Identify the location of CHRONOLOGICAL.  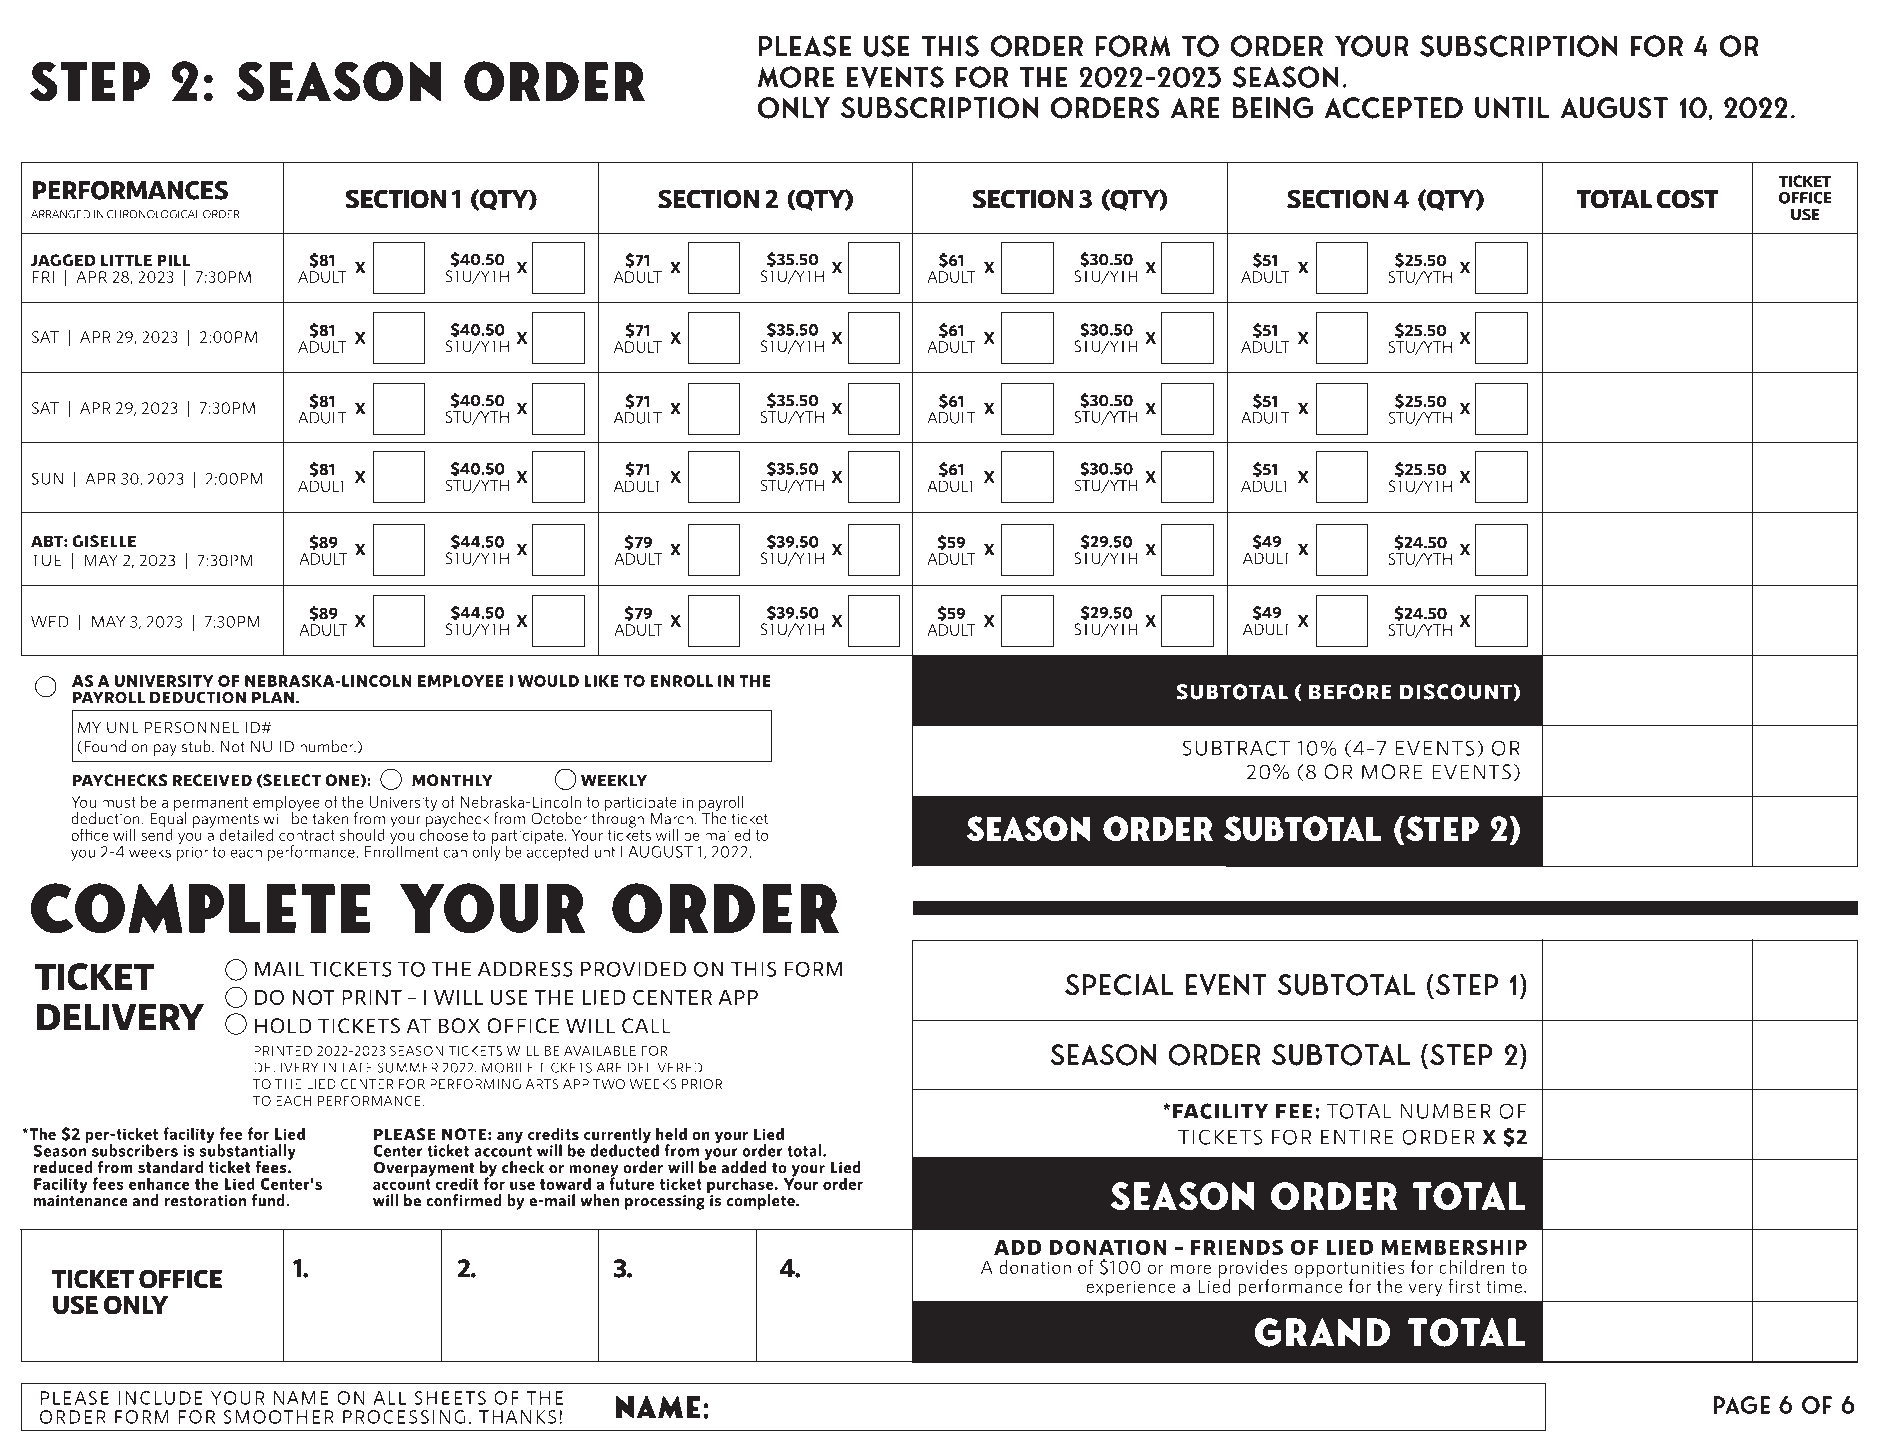
(153, 214).
